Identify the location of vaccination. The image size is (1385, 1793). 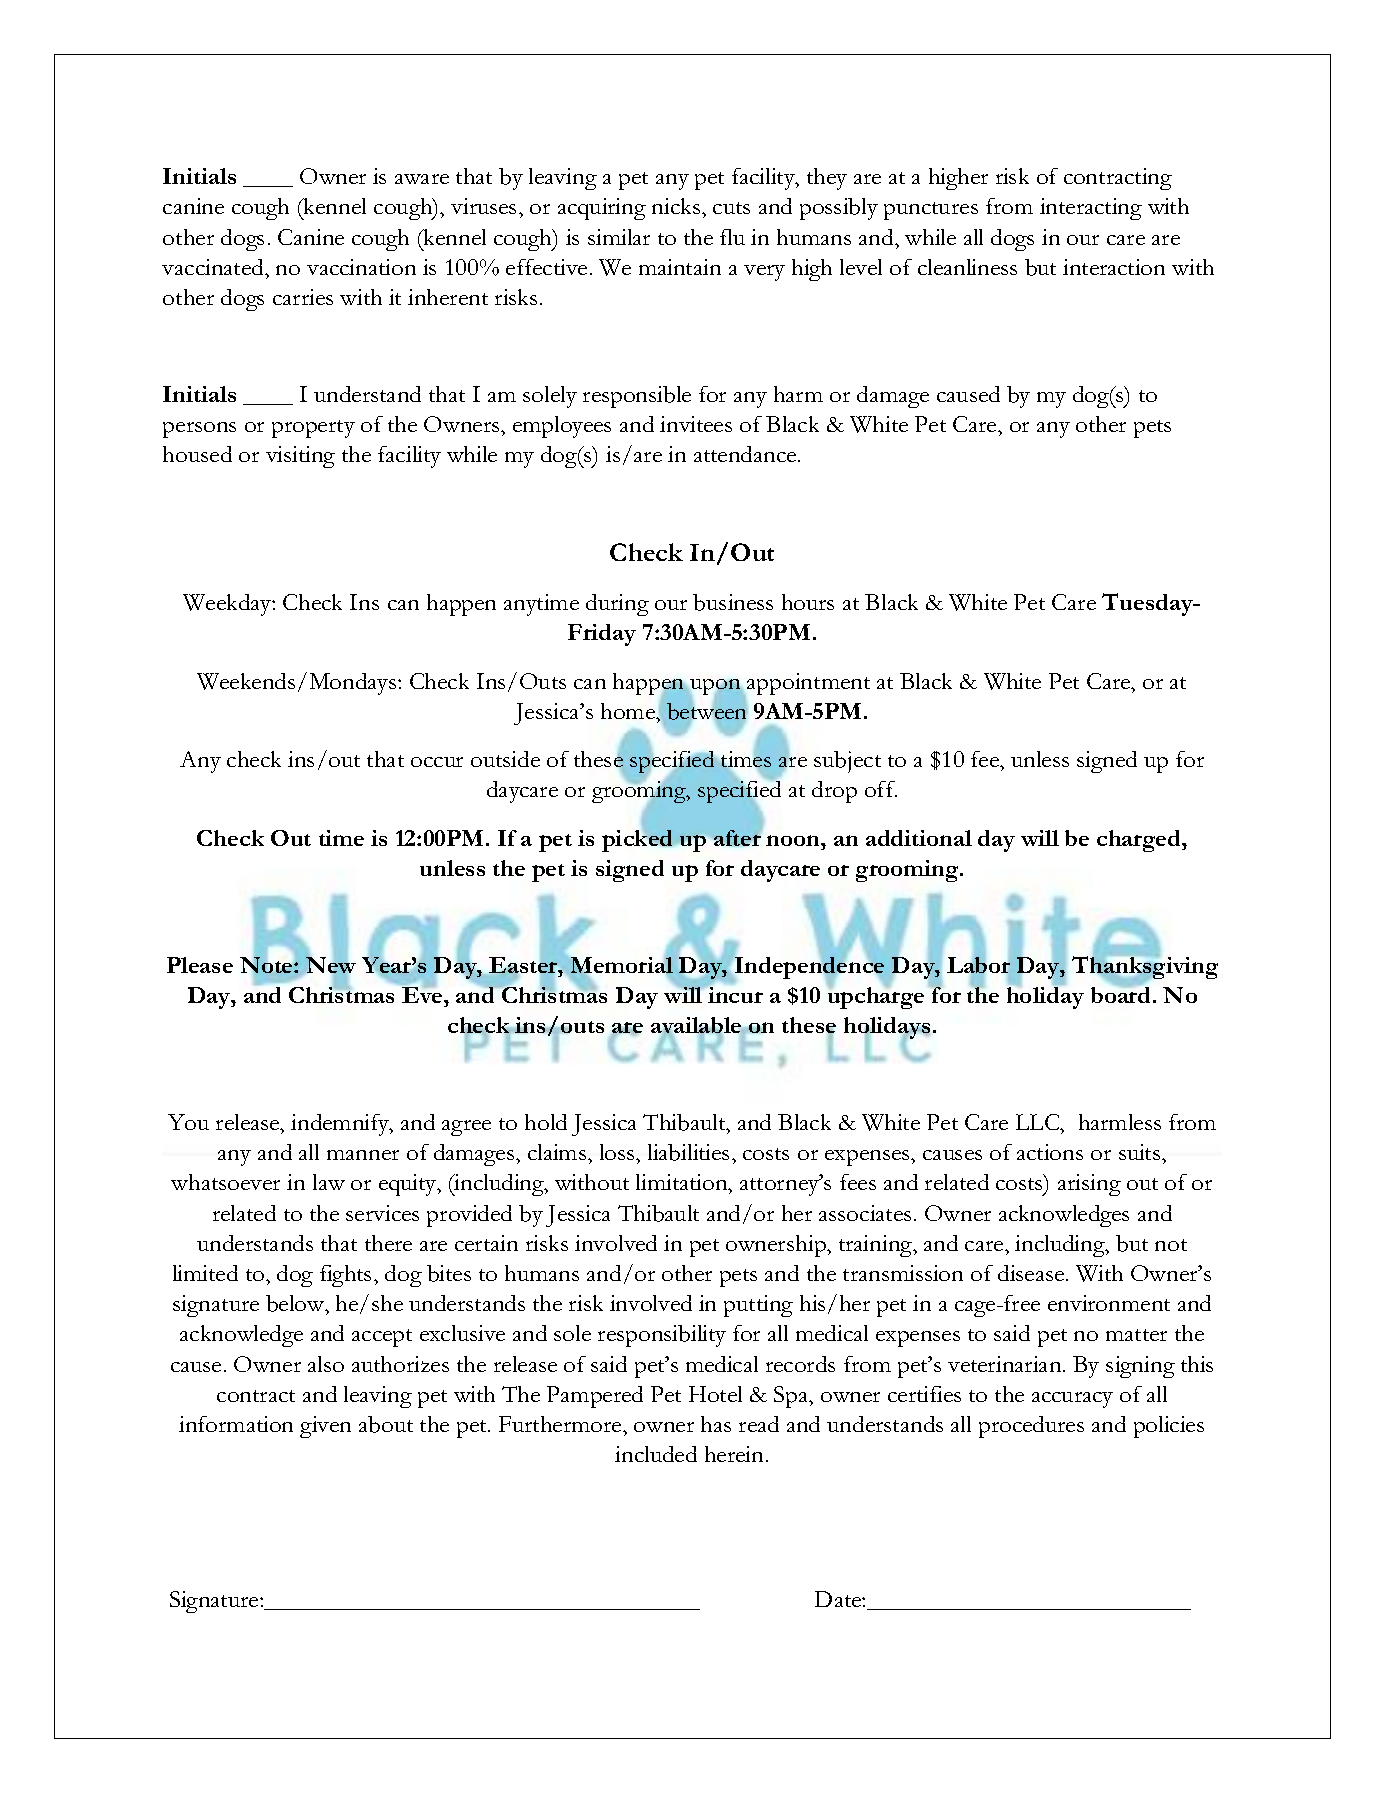
(361, 267).
